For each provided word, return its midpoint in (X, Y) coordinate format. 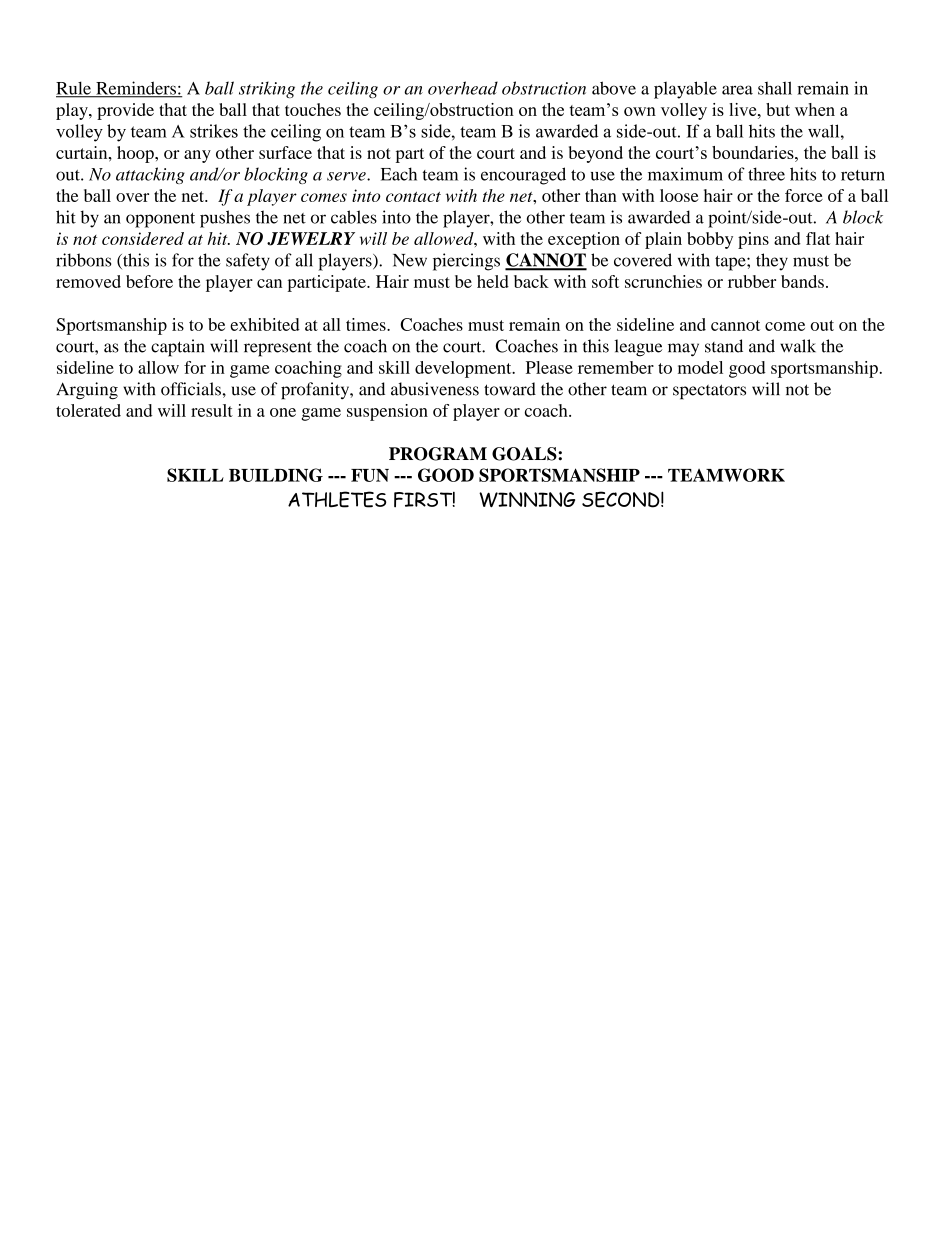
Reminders (136, 89)
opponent (160, 220)
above (614, 88)
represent (278, 349)
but (778, 109)
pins (753, 240)
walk (798, 346)
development (464, 369)
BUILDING (276, 475)
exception (584, 240)
